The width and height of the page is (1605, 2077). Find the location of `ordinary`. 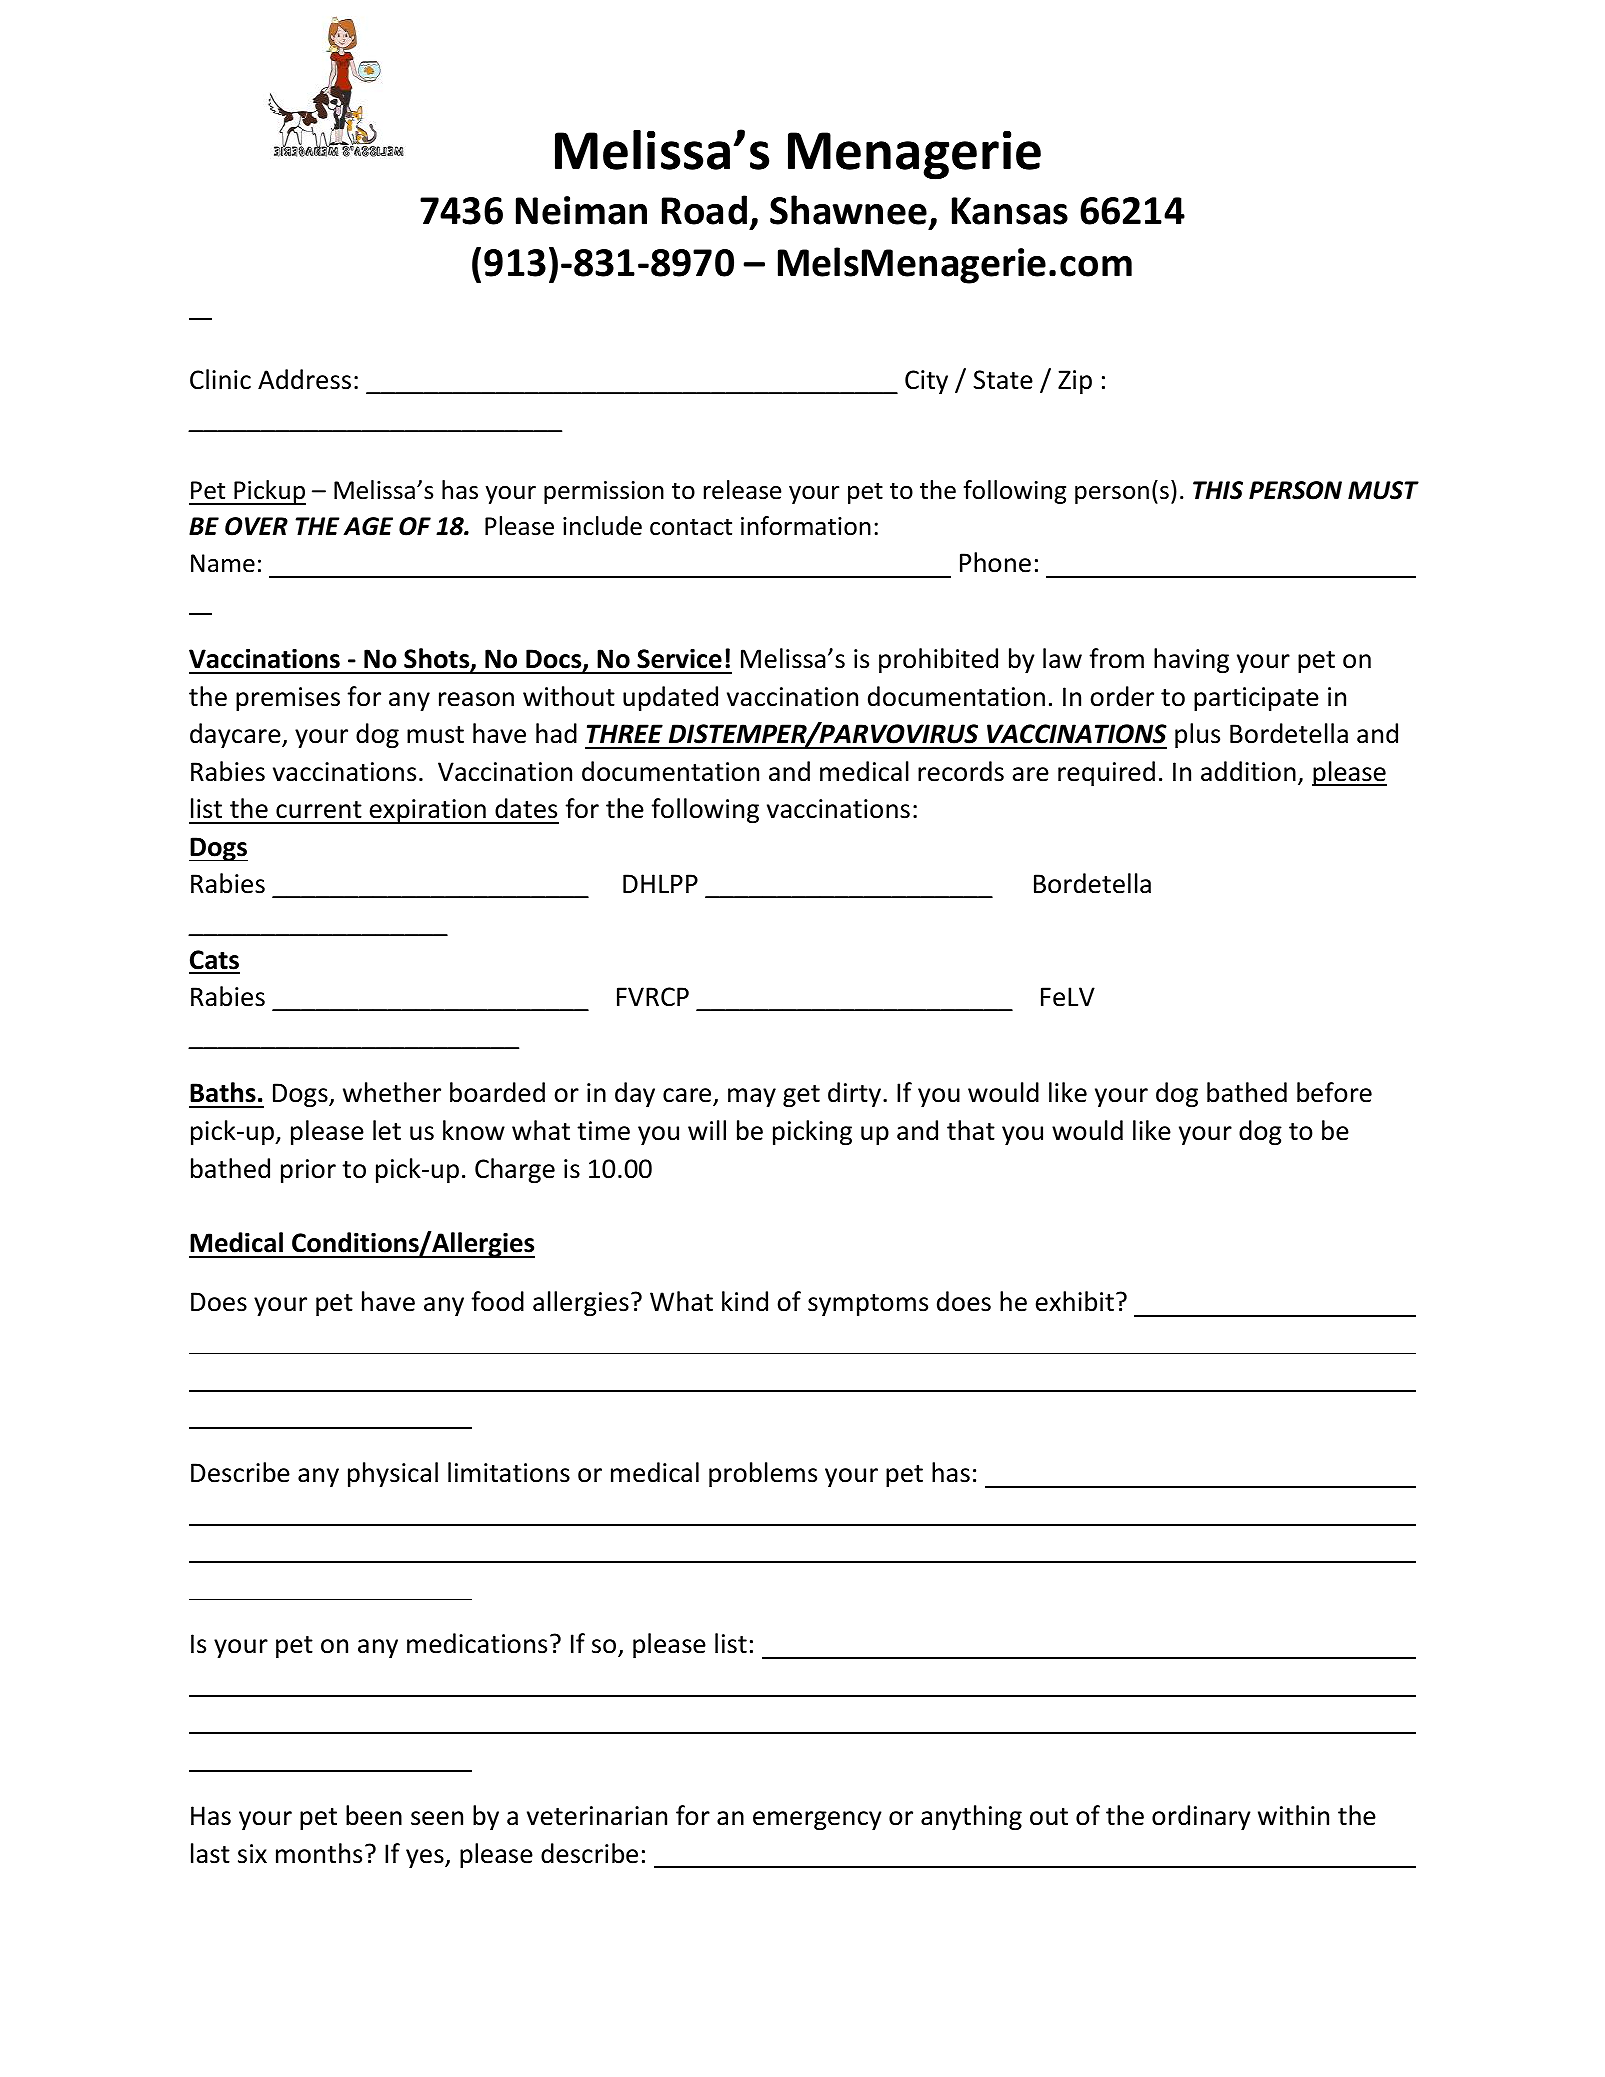

ordinary is located at coordinates (1201, 1817).
